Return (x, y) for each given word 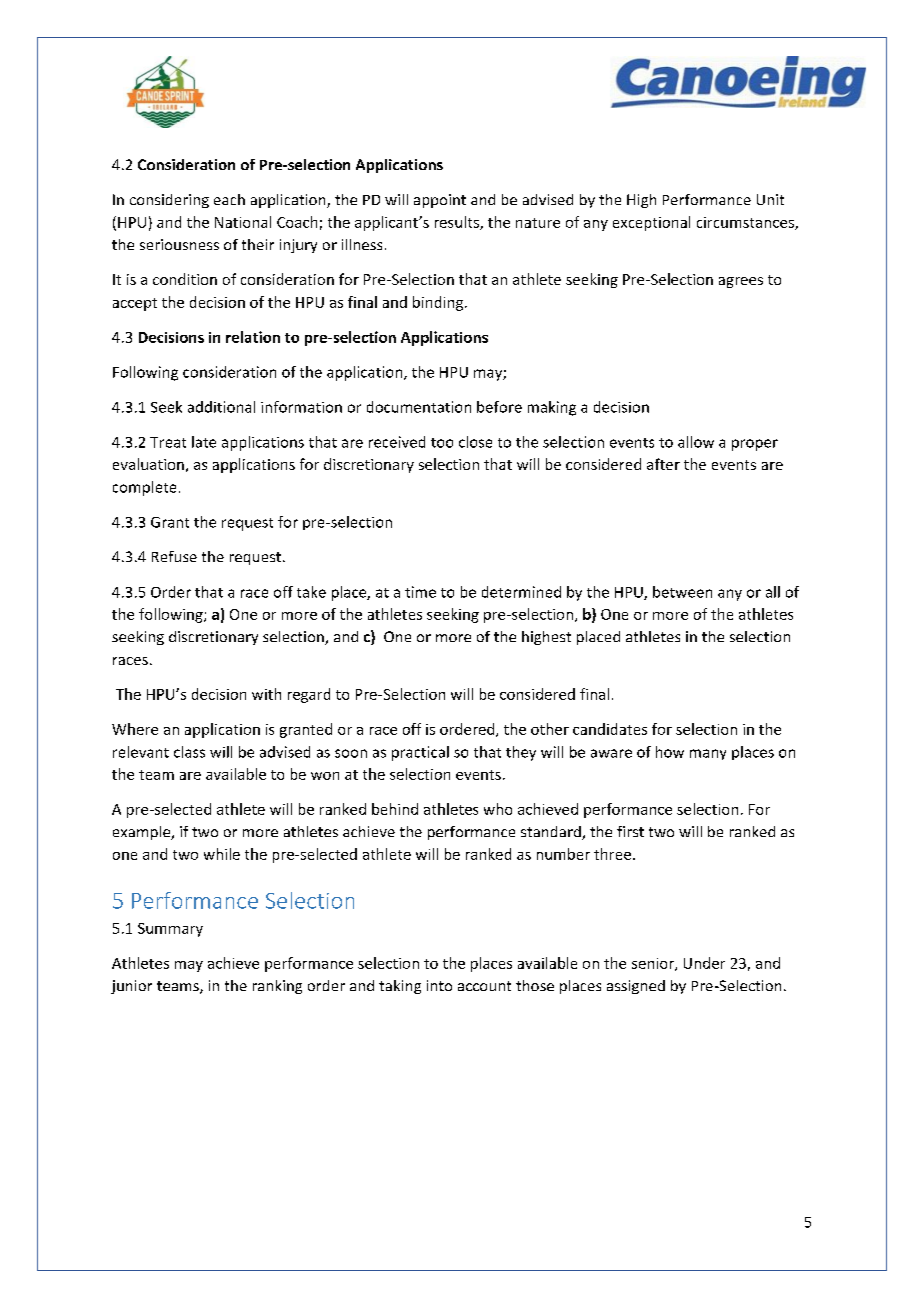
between (682, 592)
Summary (170, 930)
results (458, 223)
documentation (419, 407)
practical (420, 753)
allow (696, 442)
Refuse (174, 556)
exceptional (651, 223)
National (243, 222)
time (420, 592)
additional (221, 407)
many (708, 754)
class (189, 752)
